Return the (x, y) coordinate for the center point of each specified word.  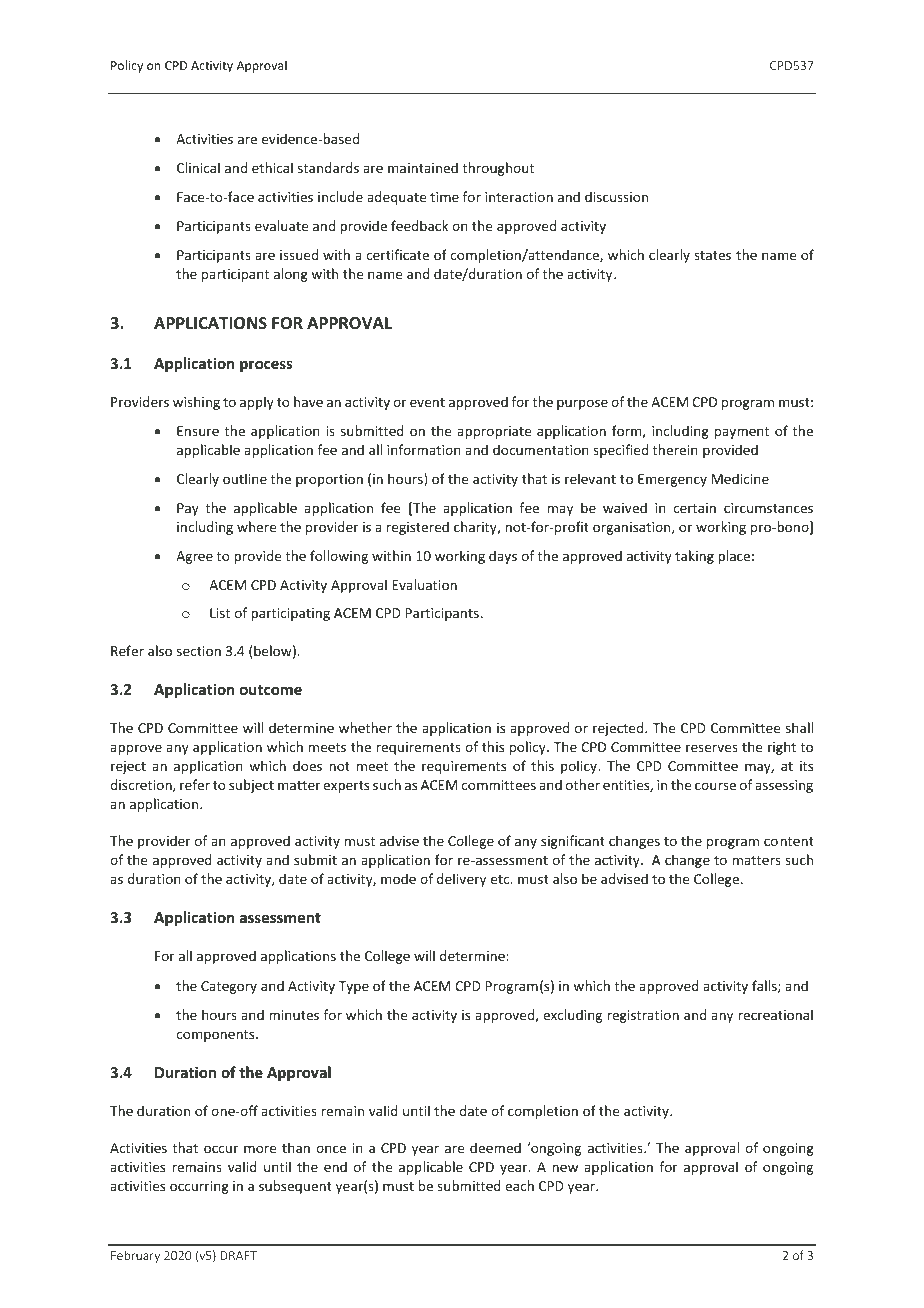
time (444, 197)
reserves (712, 748)
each (519, 1185)
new (565, 1168)
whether (365, 727)
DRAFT (238, 1255)
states (712, 255)
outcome (271, 690)
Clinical (198, 167)
